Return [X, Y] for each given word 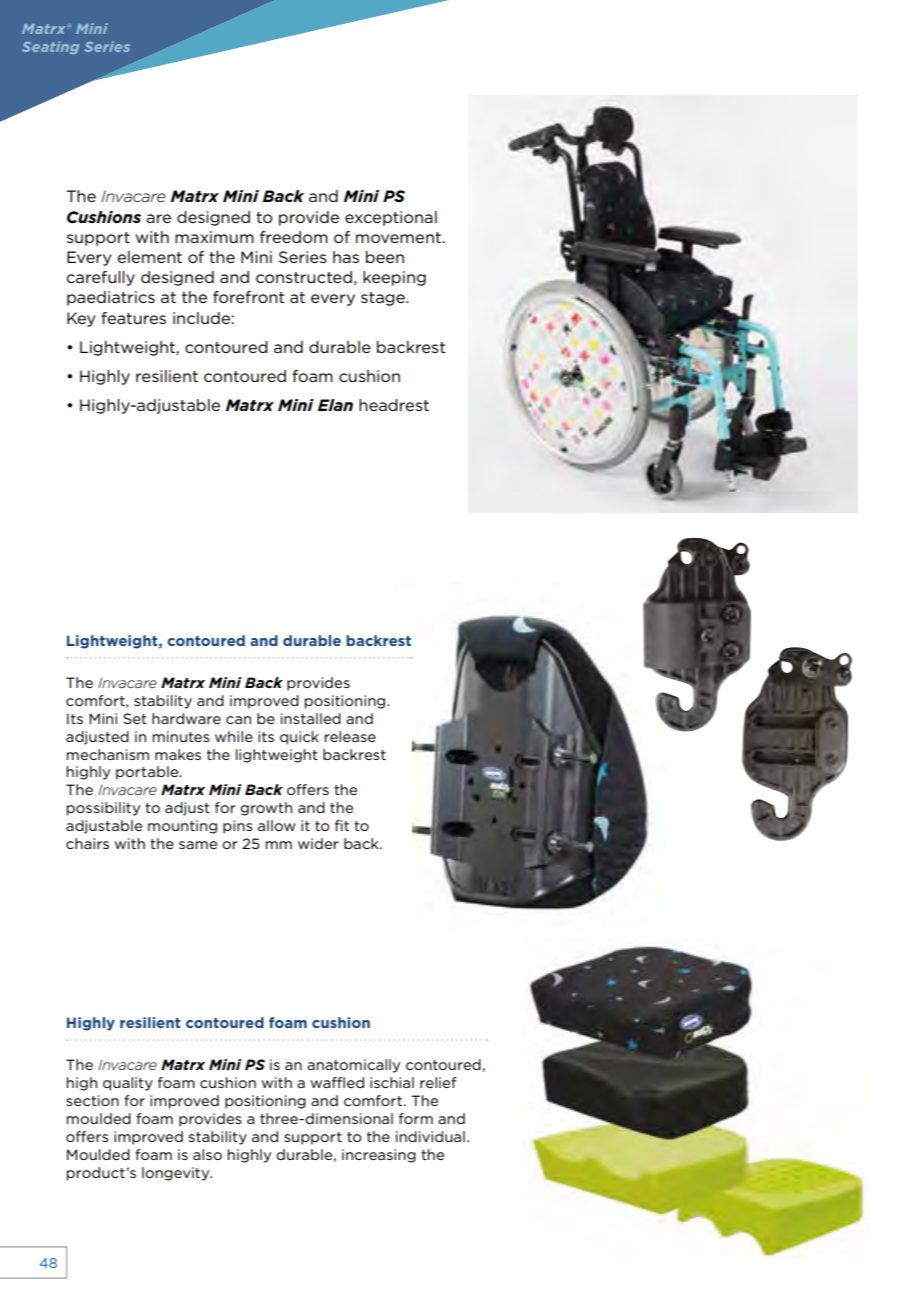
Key [81, 319]
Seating [50, 47]
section [92, 1100]
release [350, 736]
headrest [394, 405]
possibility [103, 809]
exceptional [391, 218]
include [201, 318]
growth [266, 809]
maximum [214, 237]
